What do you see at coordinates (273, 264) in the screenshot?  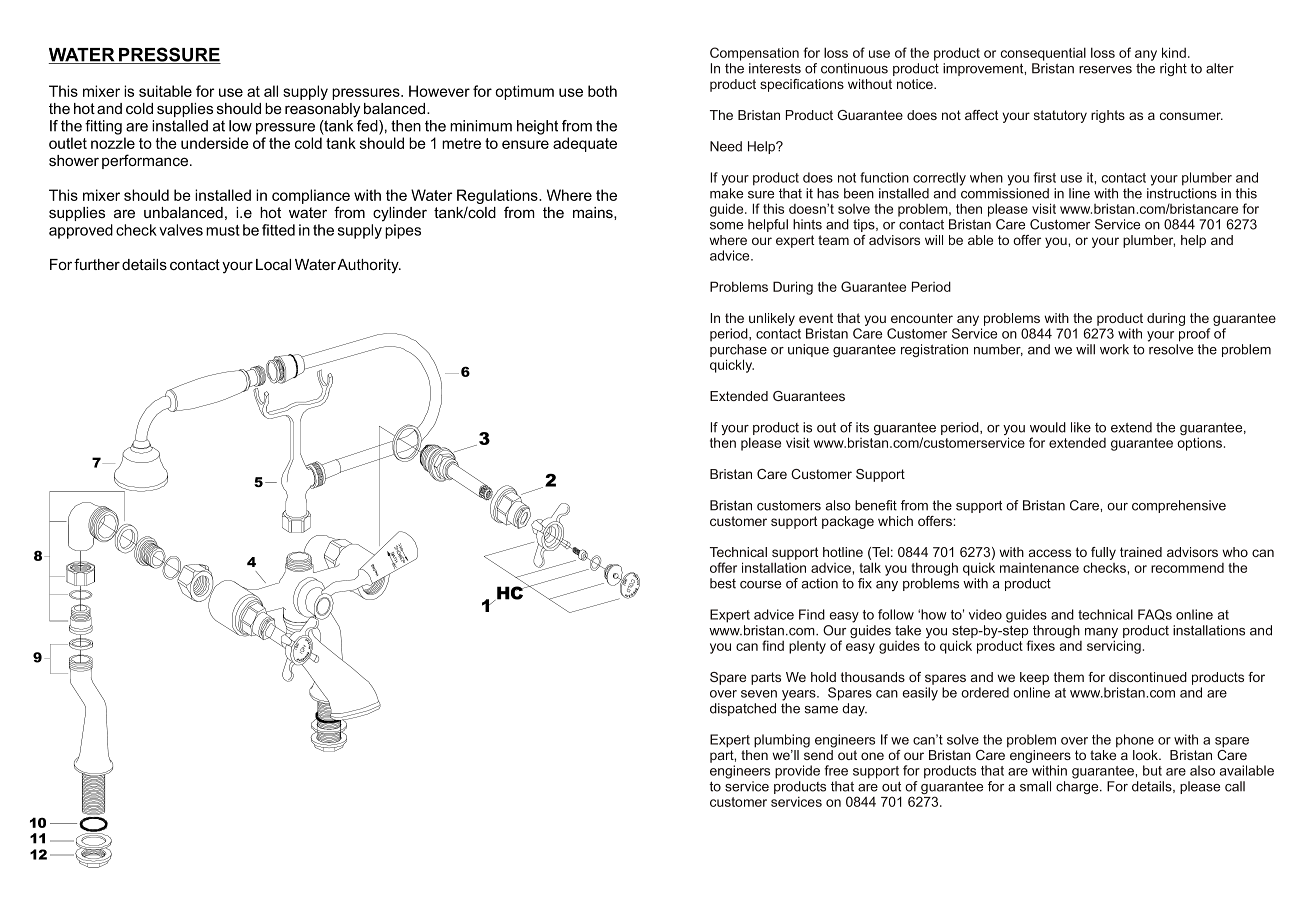 I see `Local` at bounding box center [273, 264].
